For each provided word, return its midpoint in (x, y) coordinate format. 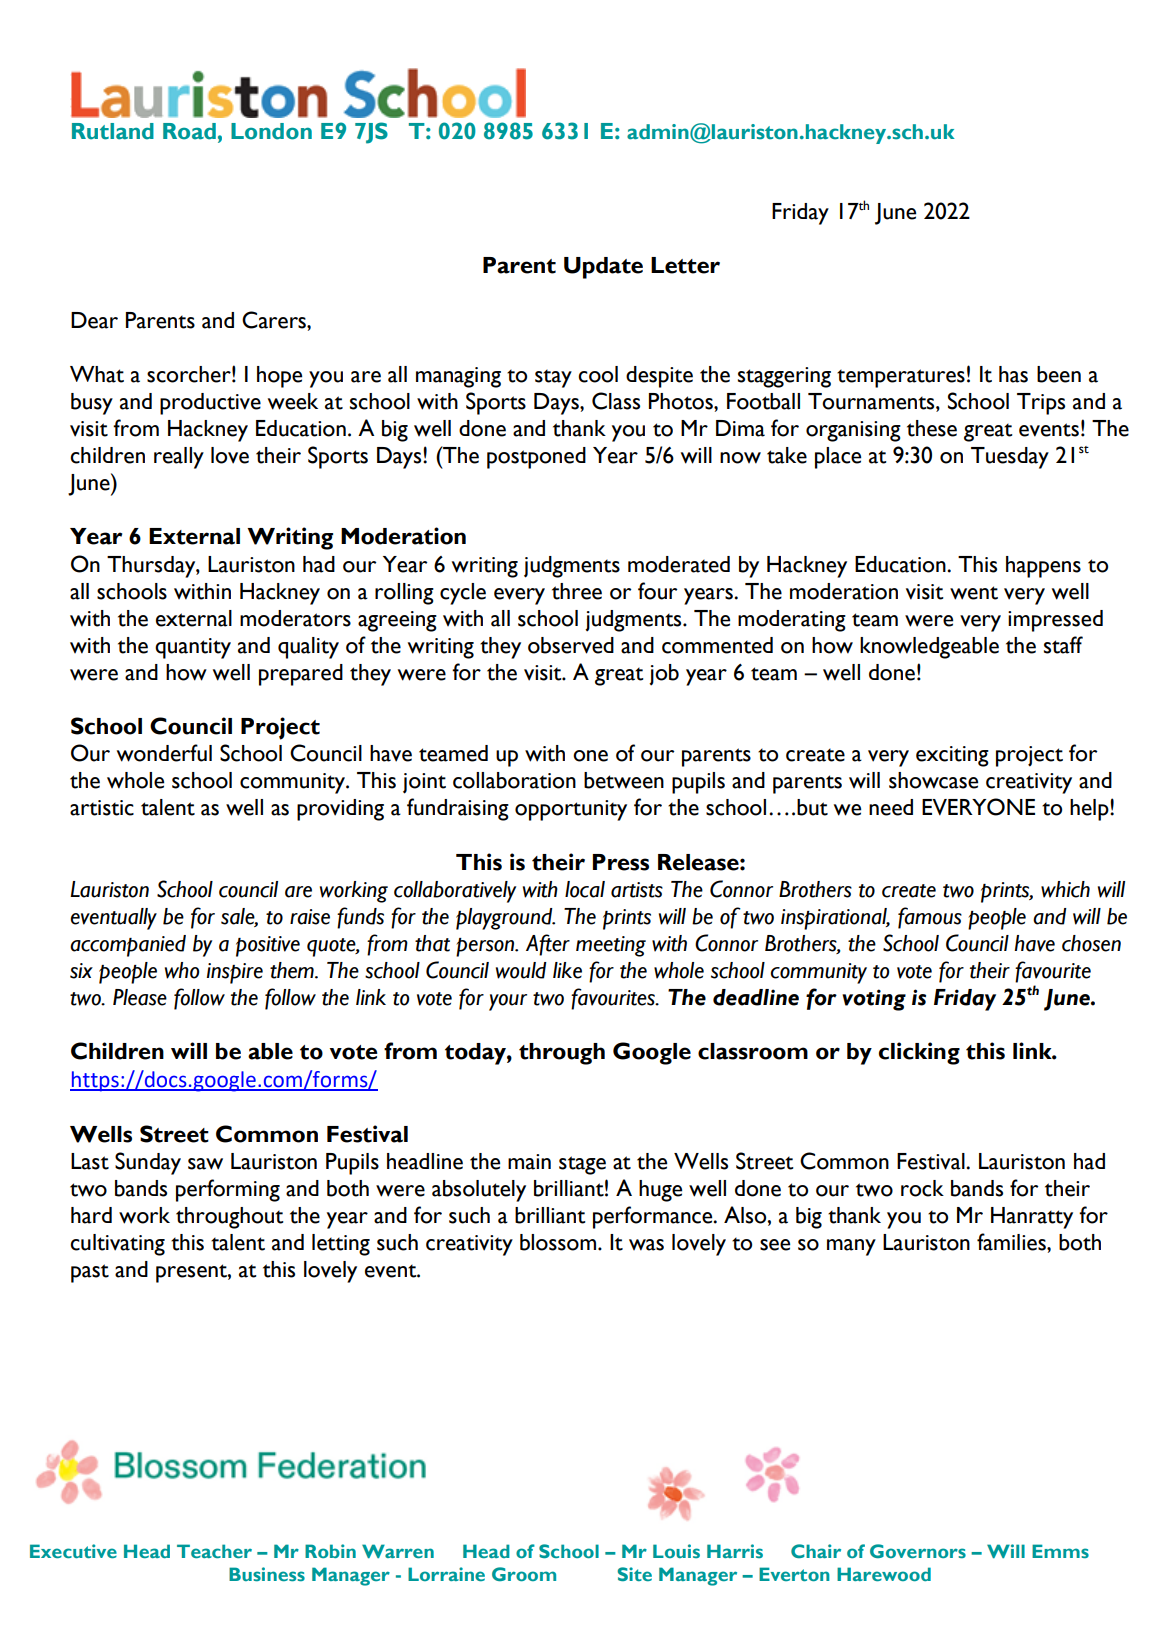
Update (603, 268)
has (1013, 374)
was (646, 1245)
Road (189, 131)
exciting (952, 756)
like (567, 970)
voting (874, 1000)
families (1012, 1242)
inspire (235, 973)
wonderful (164, 753)
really (179, 458)
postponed (536, 458)
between (624, 780)
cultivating (117, 1245)
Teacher (214, 1551)
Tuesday (1010, 458)
